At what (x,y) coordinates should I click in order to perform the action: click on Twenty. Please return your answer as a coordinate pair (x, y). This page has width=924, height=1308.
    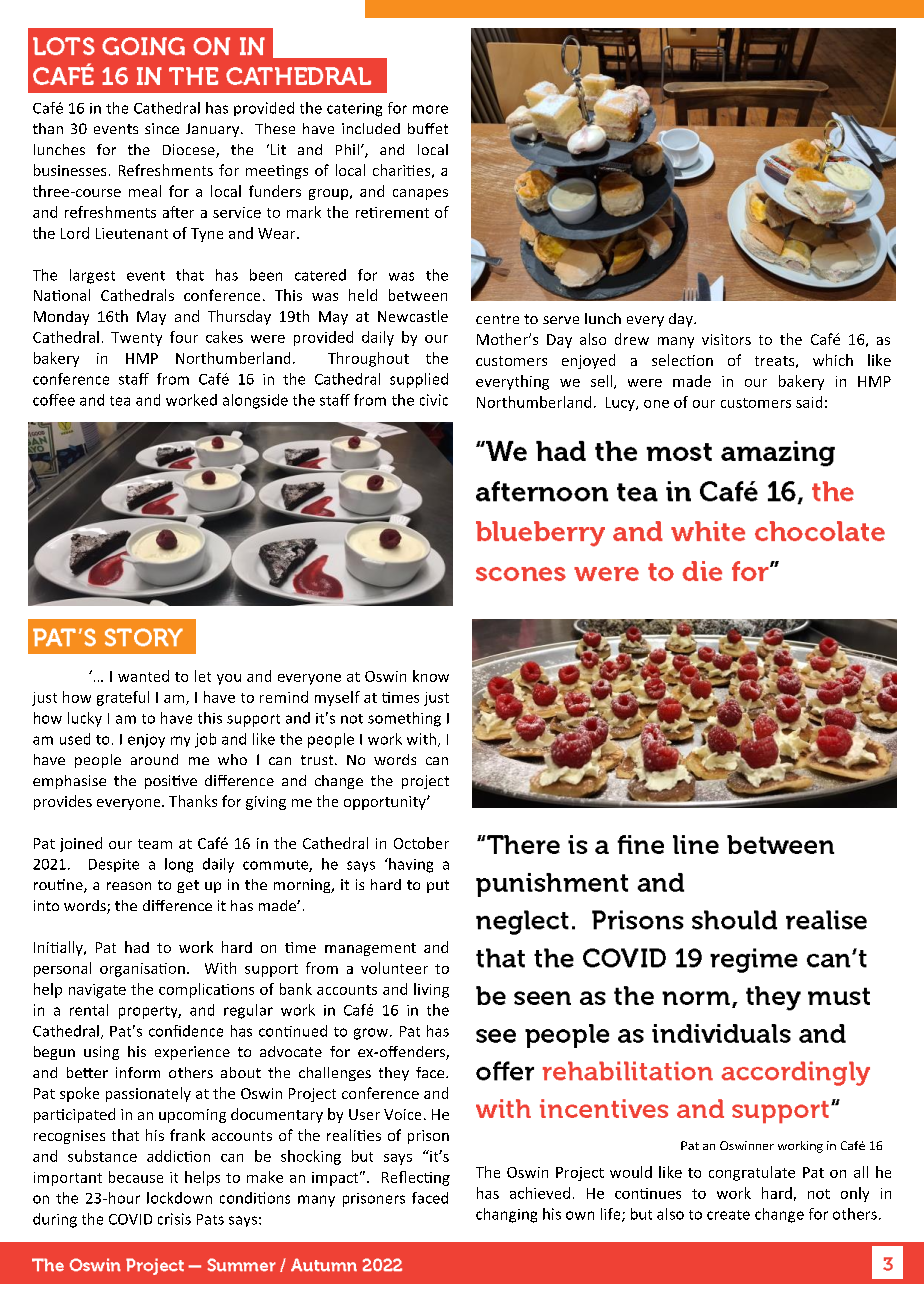
    Looking at the image, I should click on (136, 339).
